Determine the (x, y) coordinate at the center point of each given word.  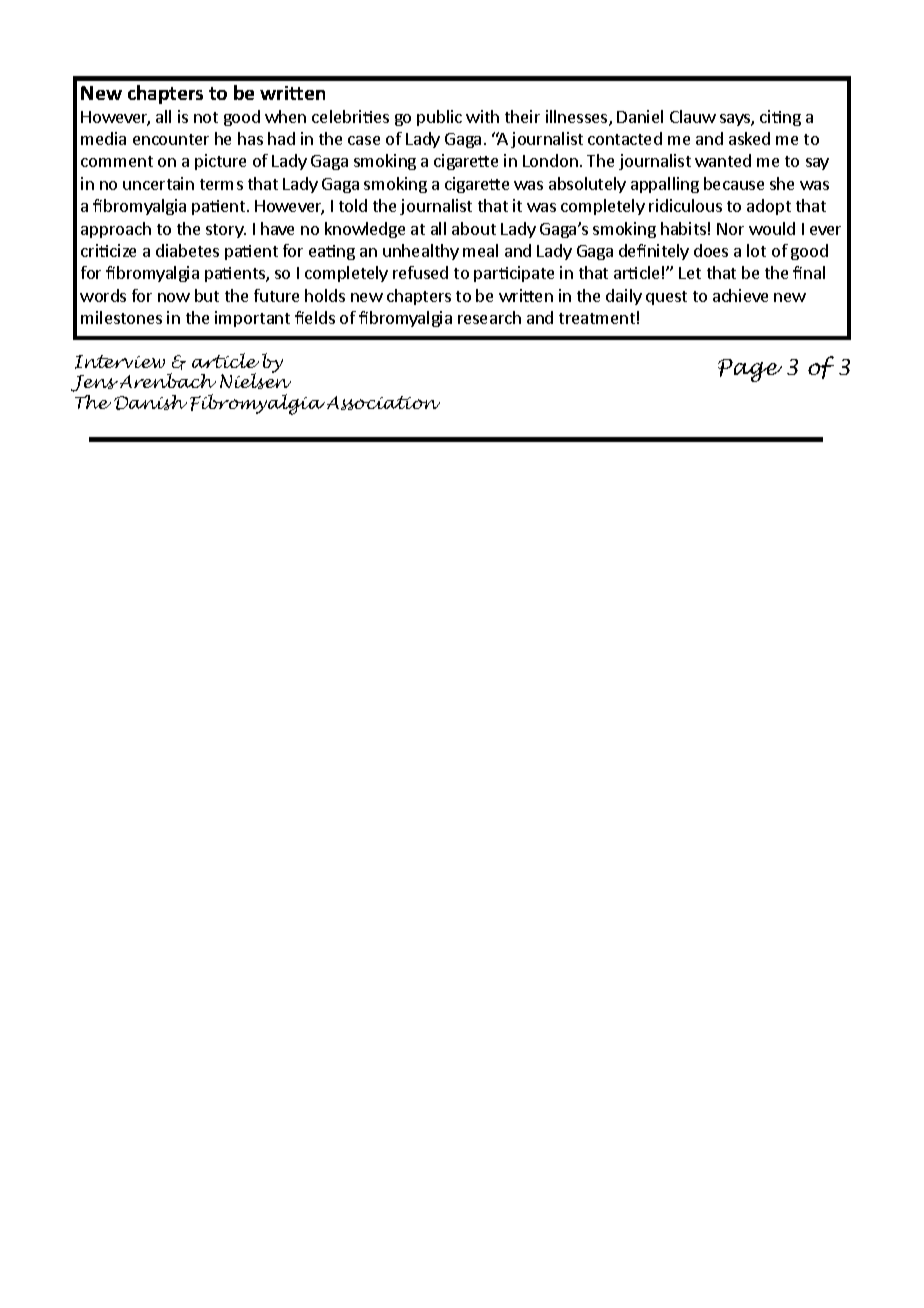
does (711, 250)
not (206, 117)
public (439, 118)
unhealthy (421, 252)
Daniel (640, 116)
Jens (94, 383)
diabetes (187, 250)
